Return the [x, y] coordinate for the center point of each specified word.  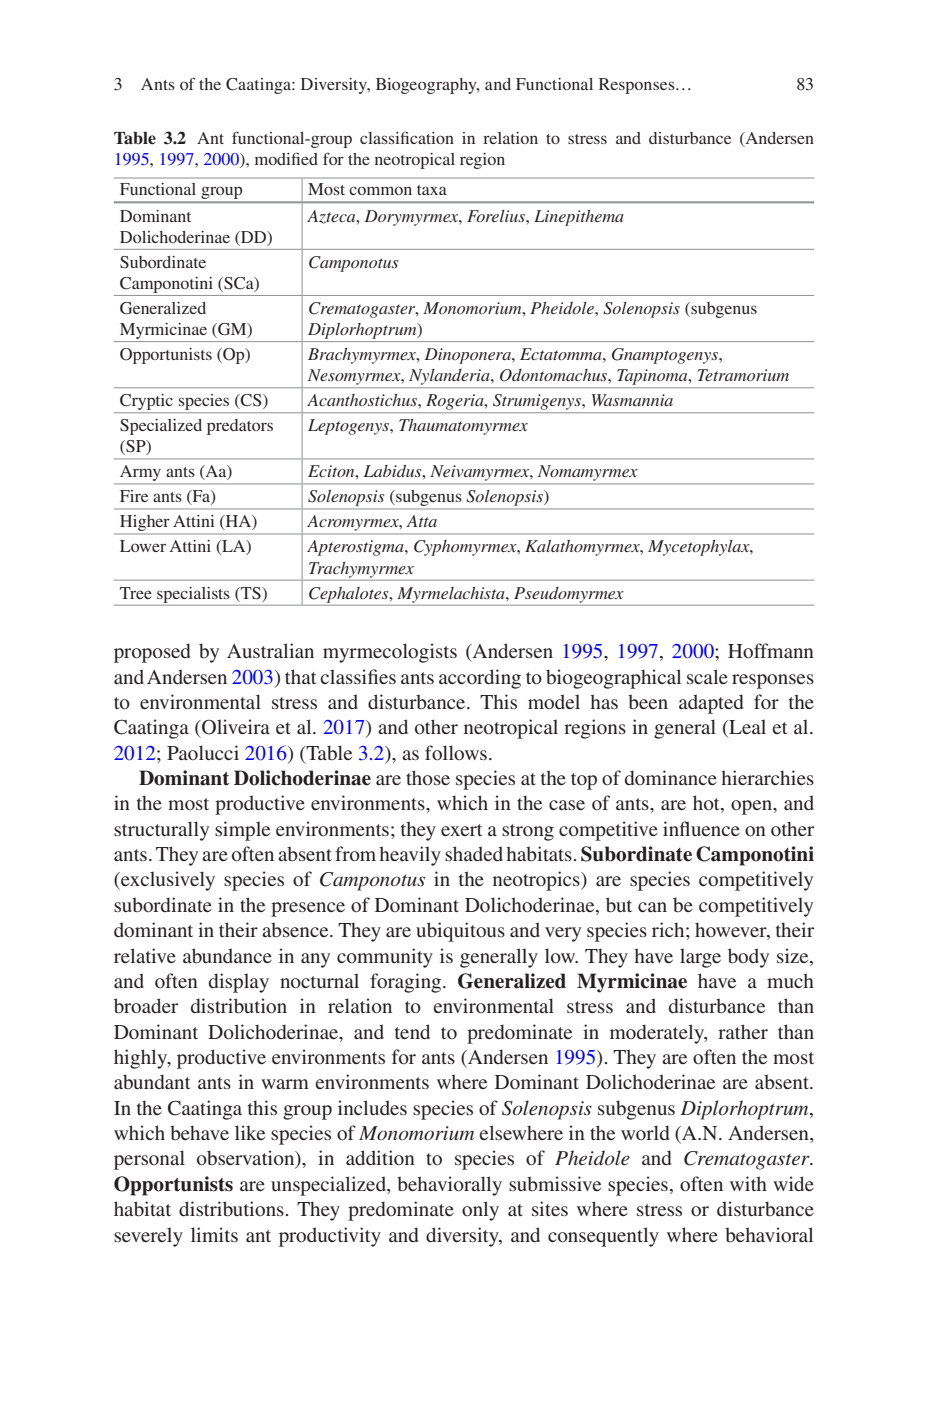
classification [407, 137]
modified [286, 158]
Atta [421, 521]
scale [707, 676]
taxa [432, 190]
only [480, 1211]
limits [214, 1234]
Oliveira [235, 727]
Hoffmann [771, 650]
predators [240, 427]
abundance [227, 955]
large [700, 958]
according [480, 679]
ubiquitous [460, 932]
